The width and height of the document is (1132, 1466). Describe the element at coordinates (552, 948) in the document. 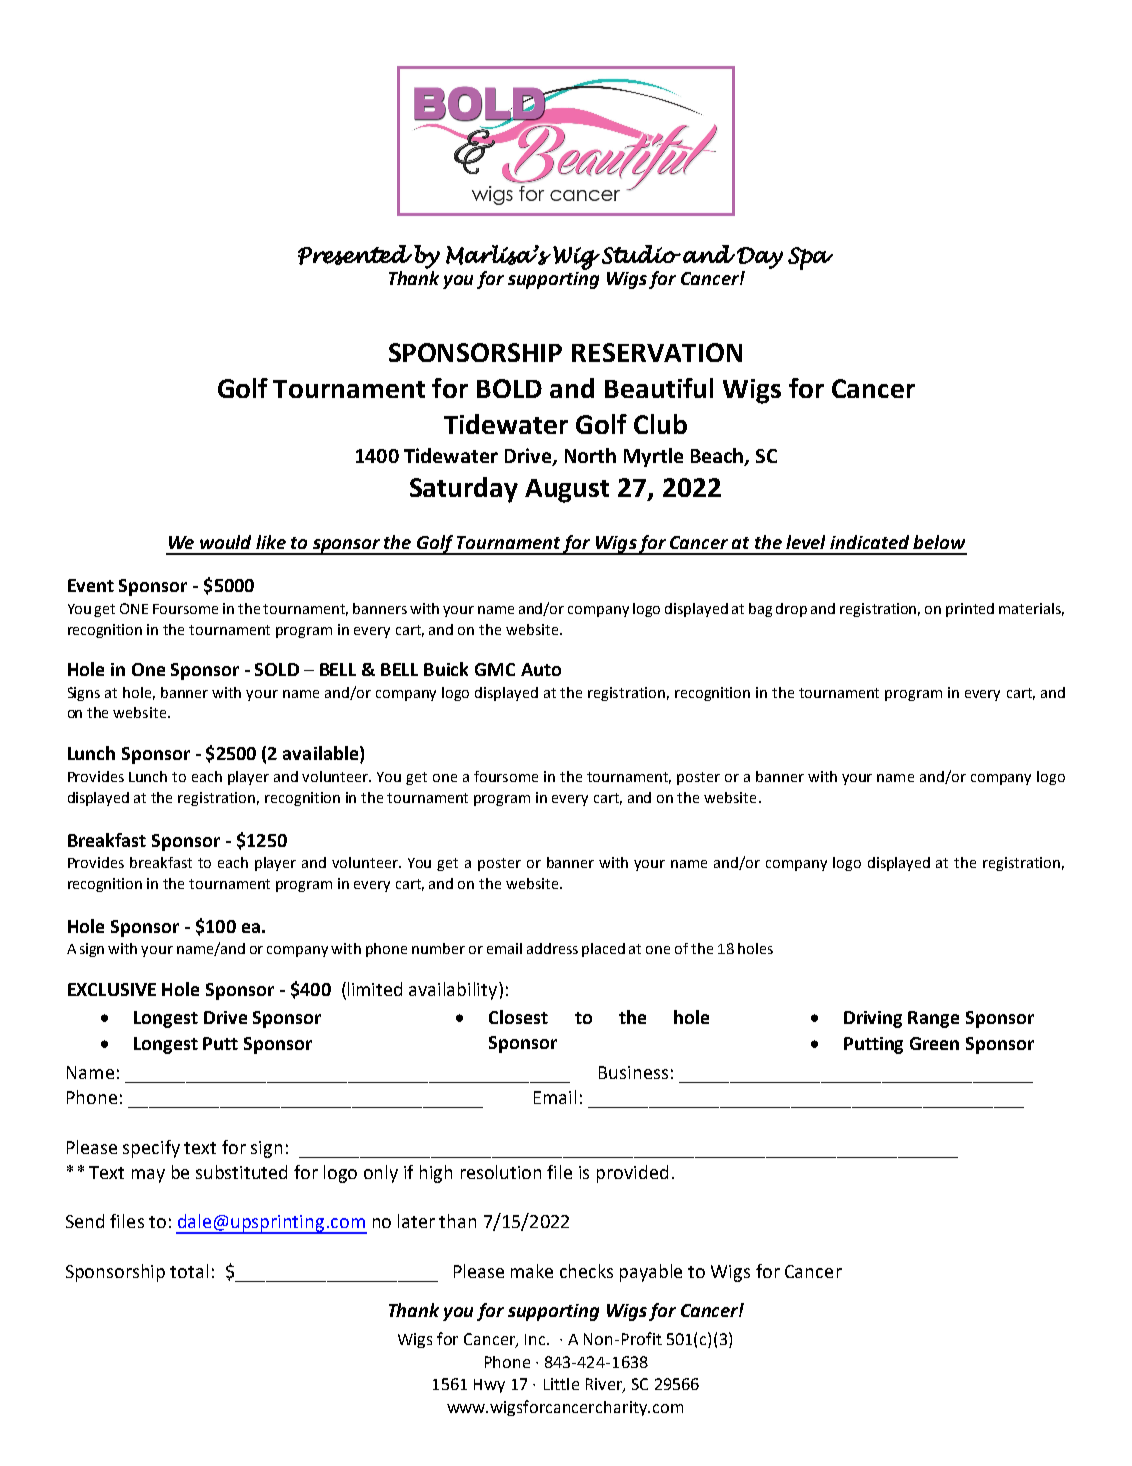

I see `address` at that location.
